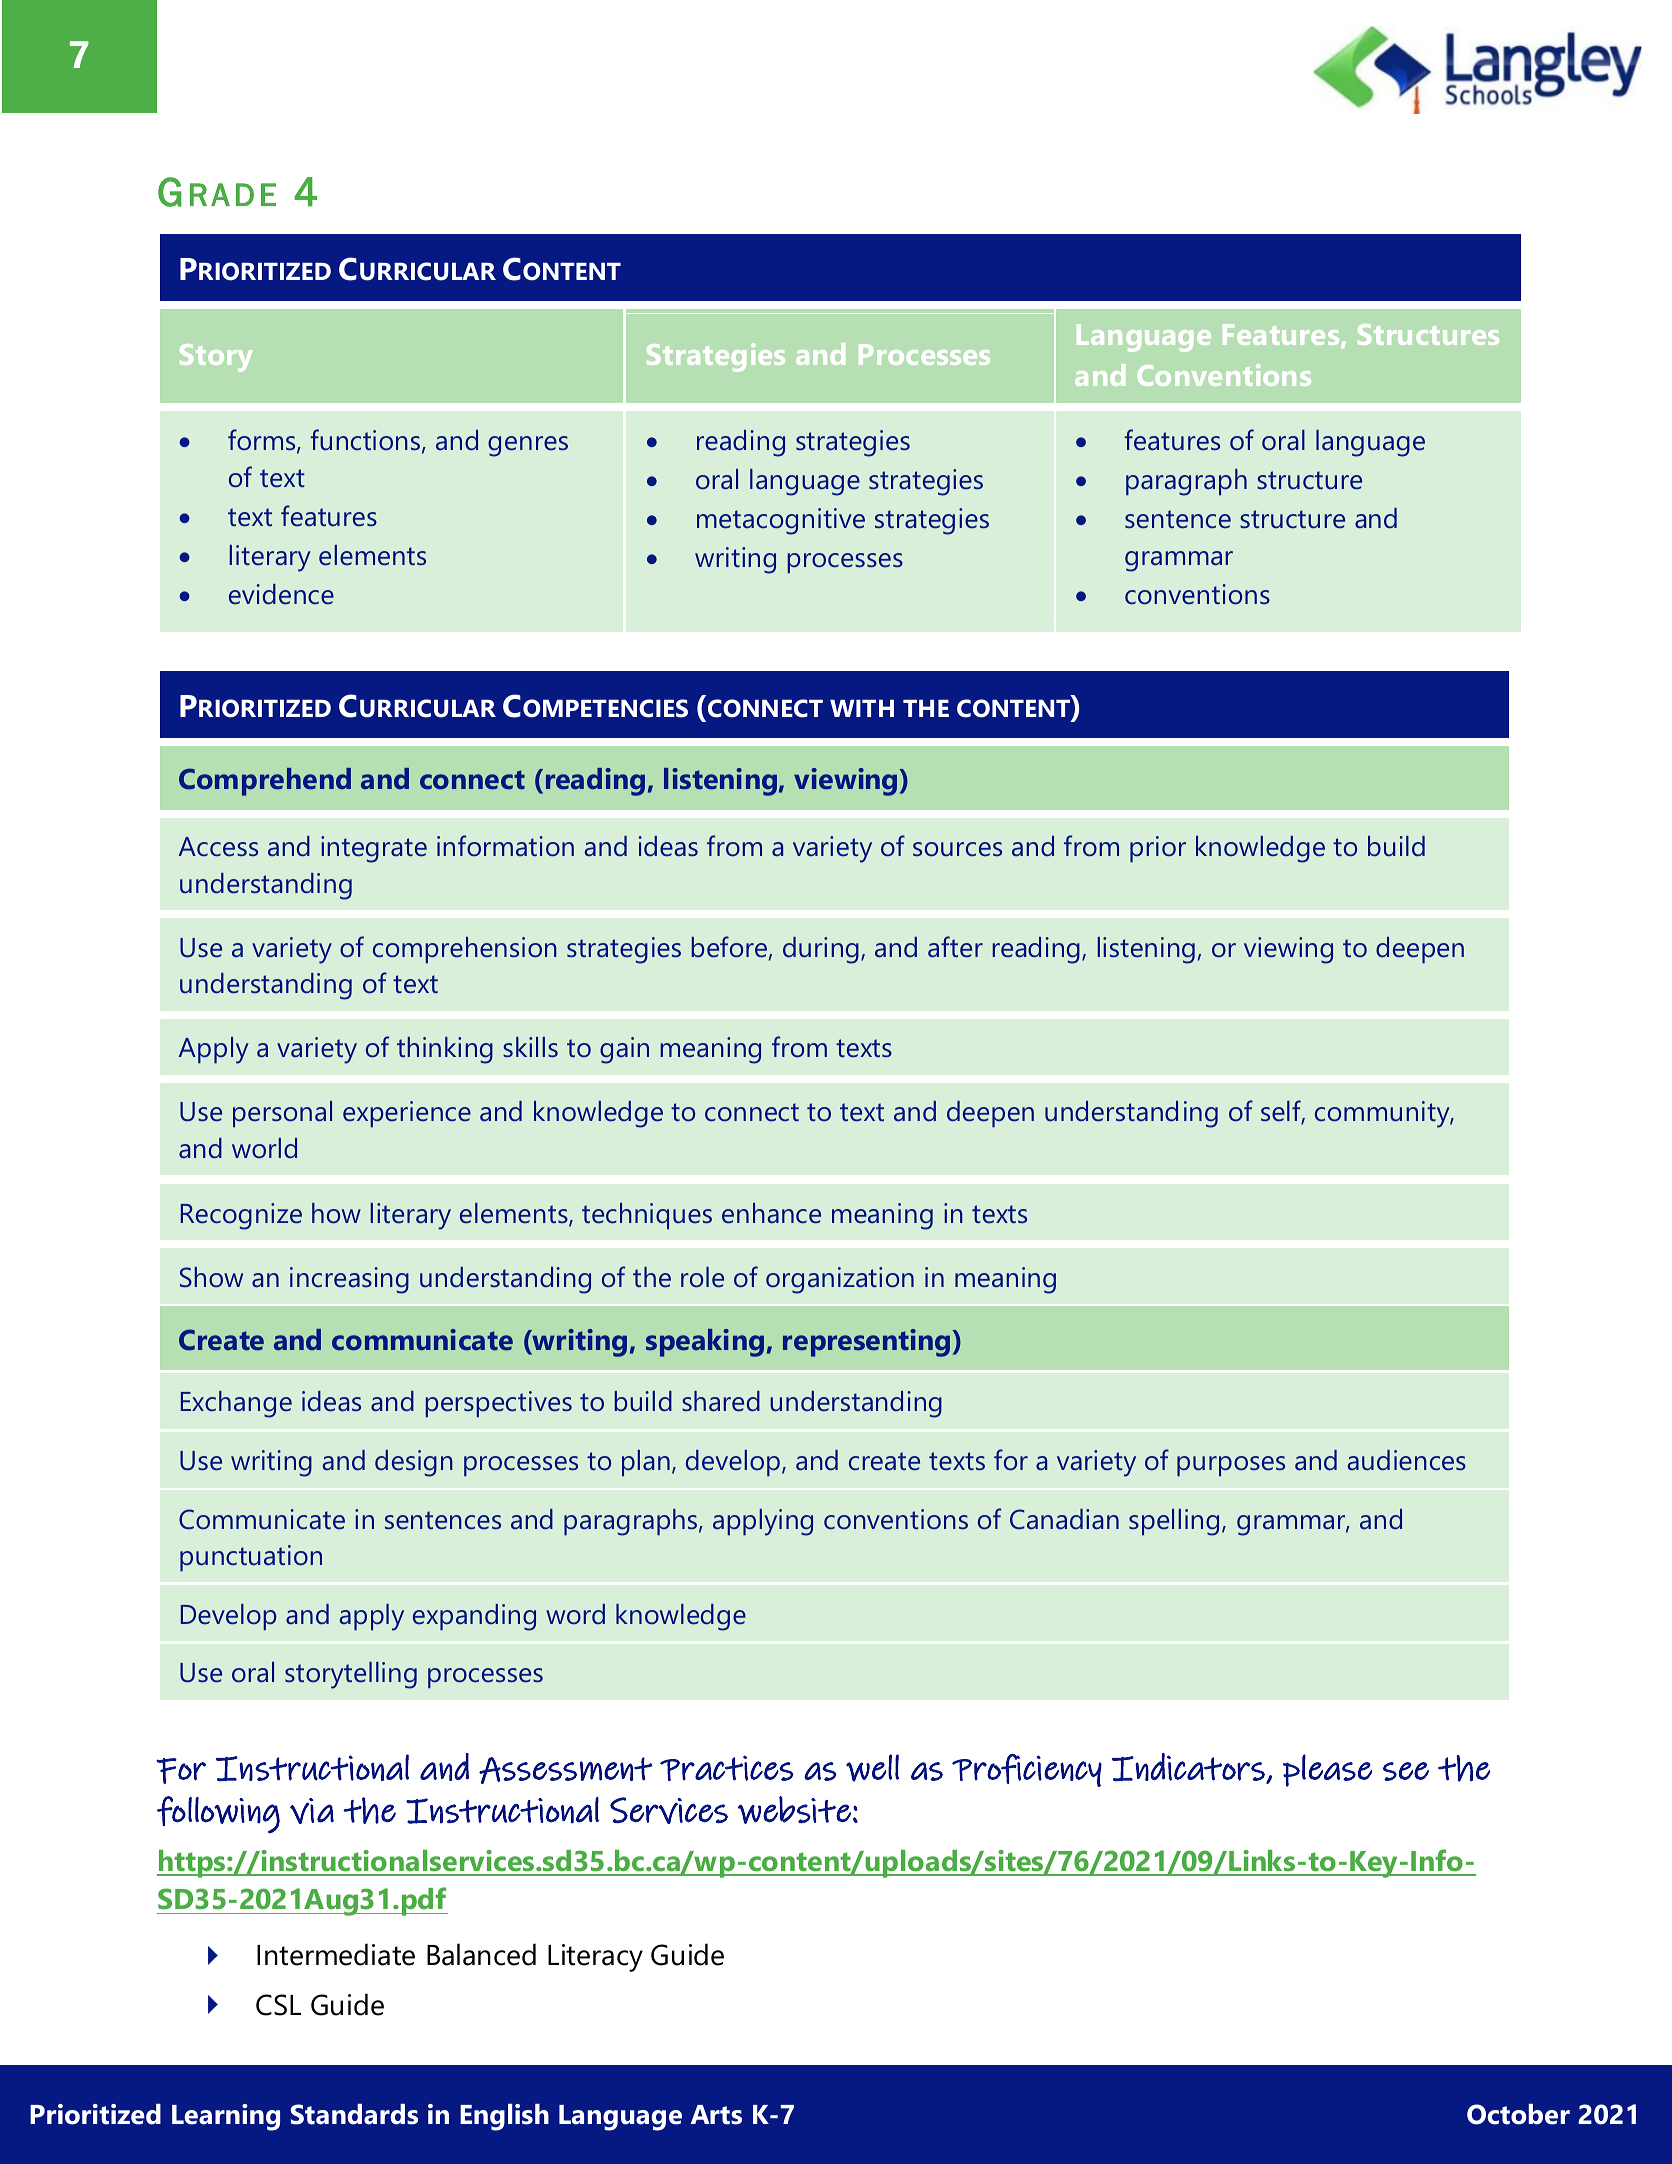 Image resolution: width=1672 pixels, height=2164 pixels. Describe the element at coordinates (1174, 1522) in the screenshot. I see `spelling` at that location.
